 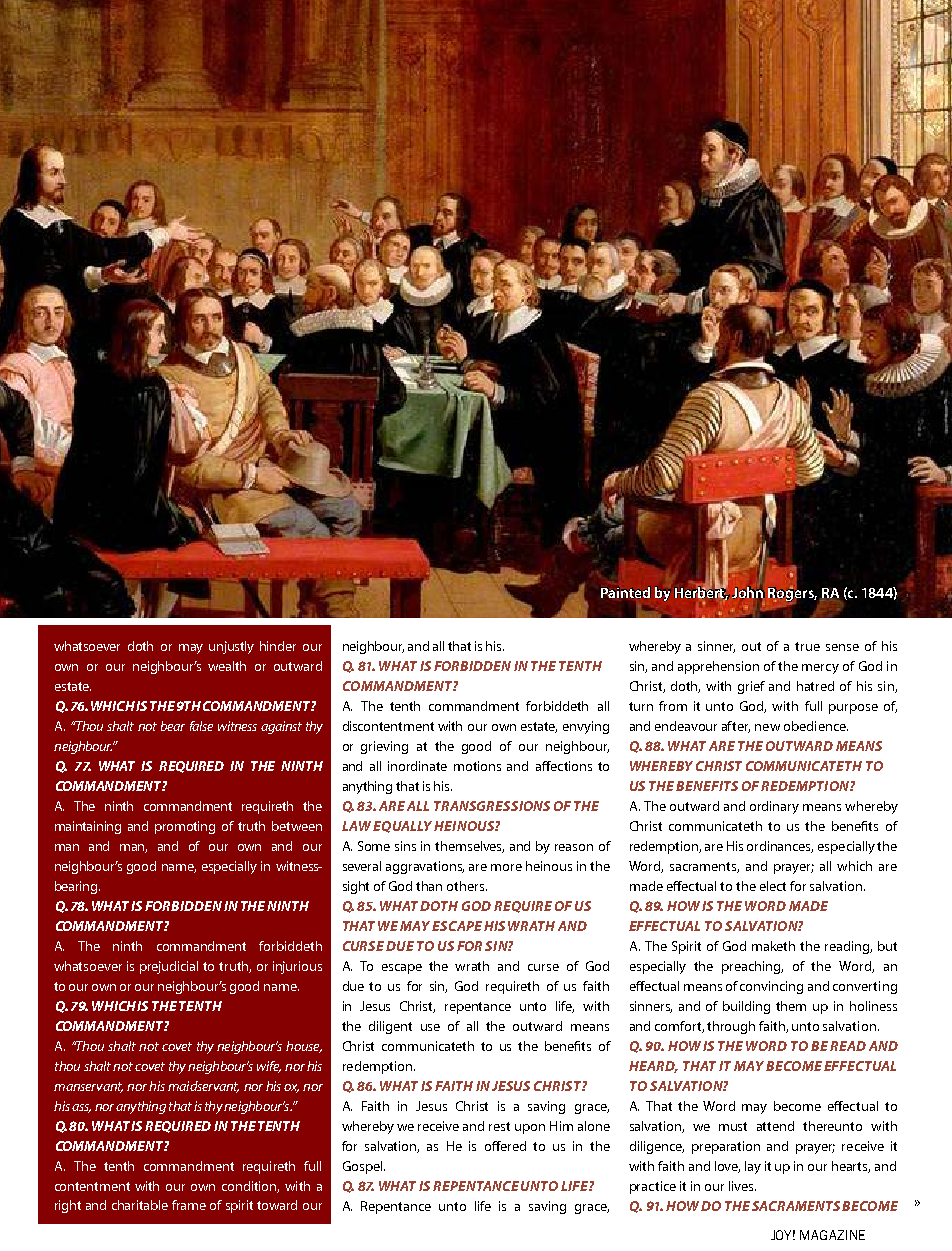 What do you see at coordinates (773, 886) in the screenshot?
I see `elect` at bounding box center [773, 886].
